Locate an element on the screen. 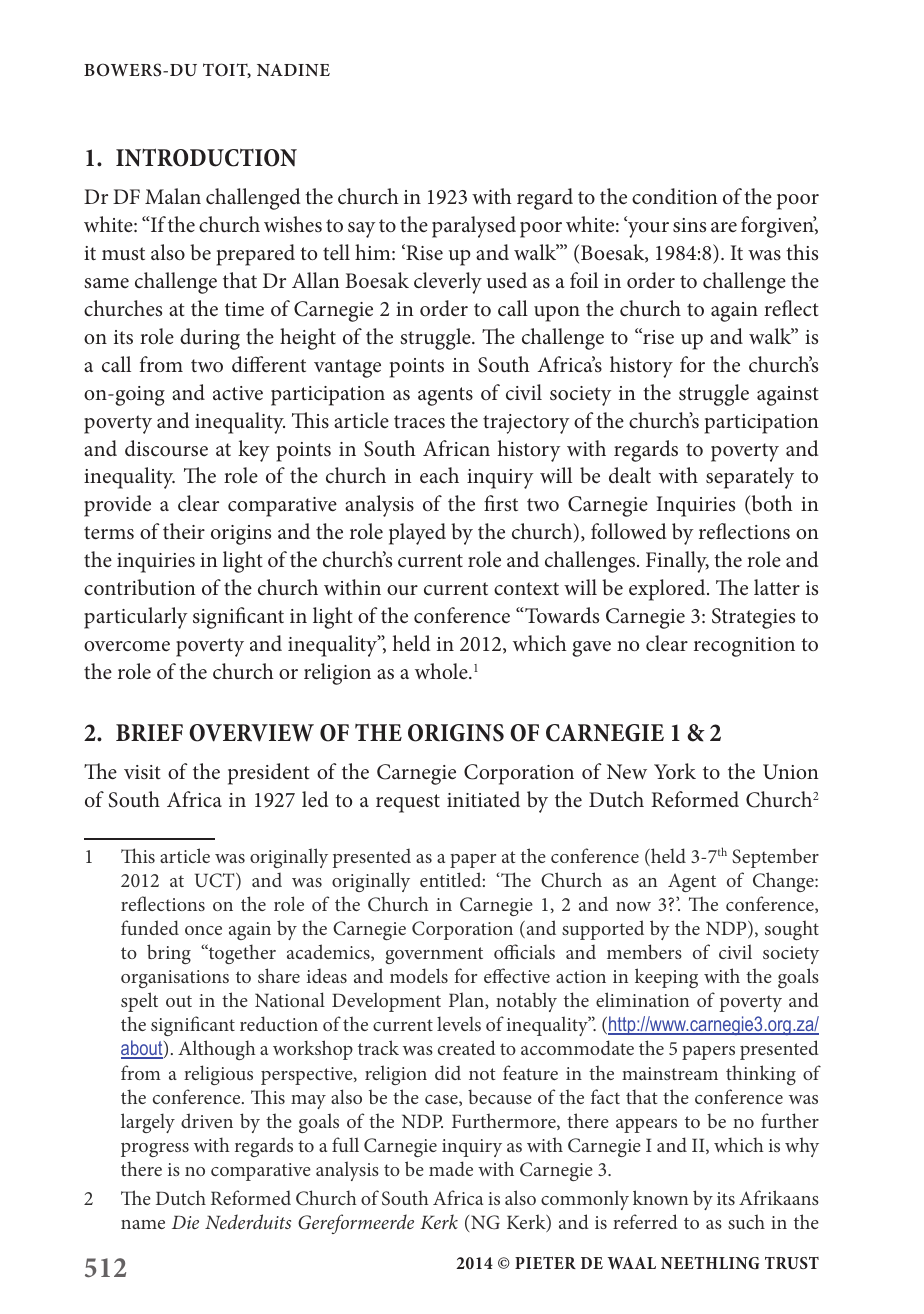 Image resolution: width=924 pixels, height=1314 pixels. condition is located at coordinates (675, 196).
